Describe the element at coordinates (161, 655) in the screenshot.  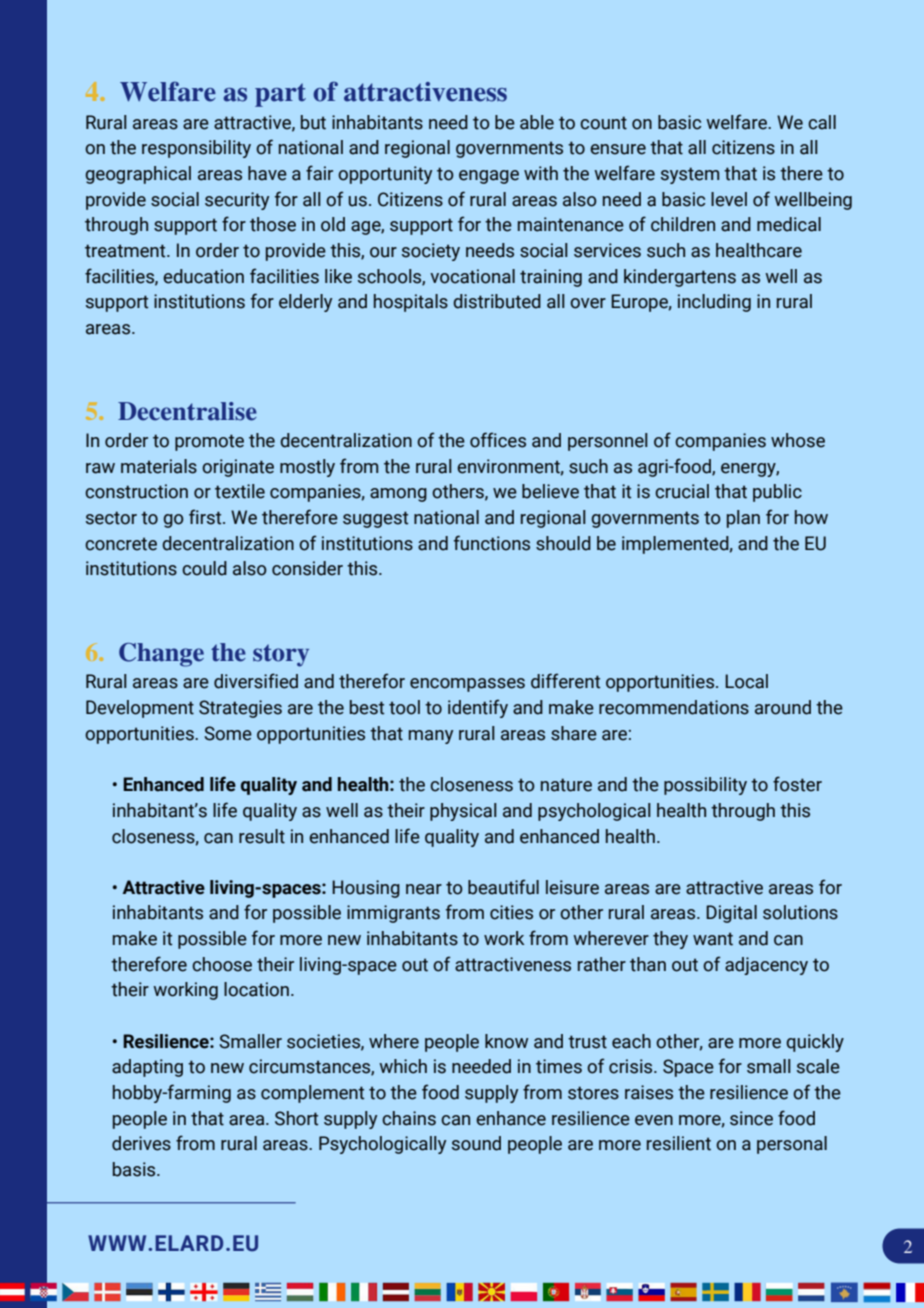
I see `Change` at that location.
